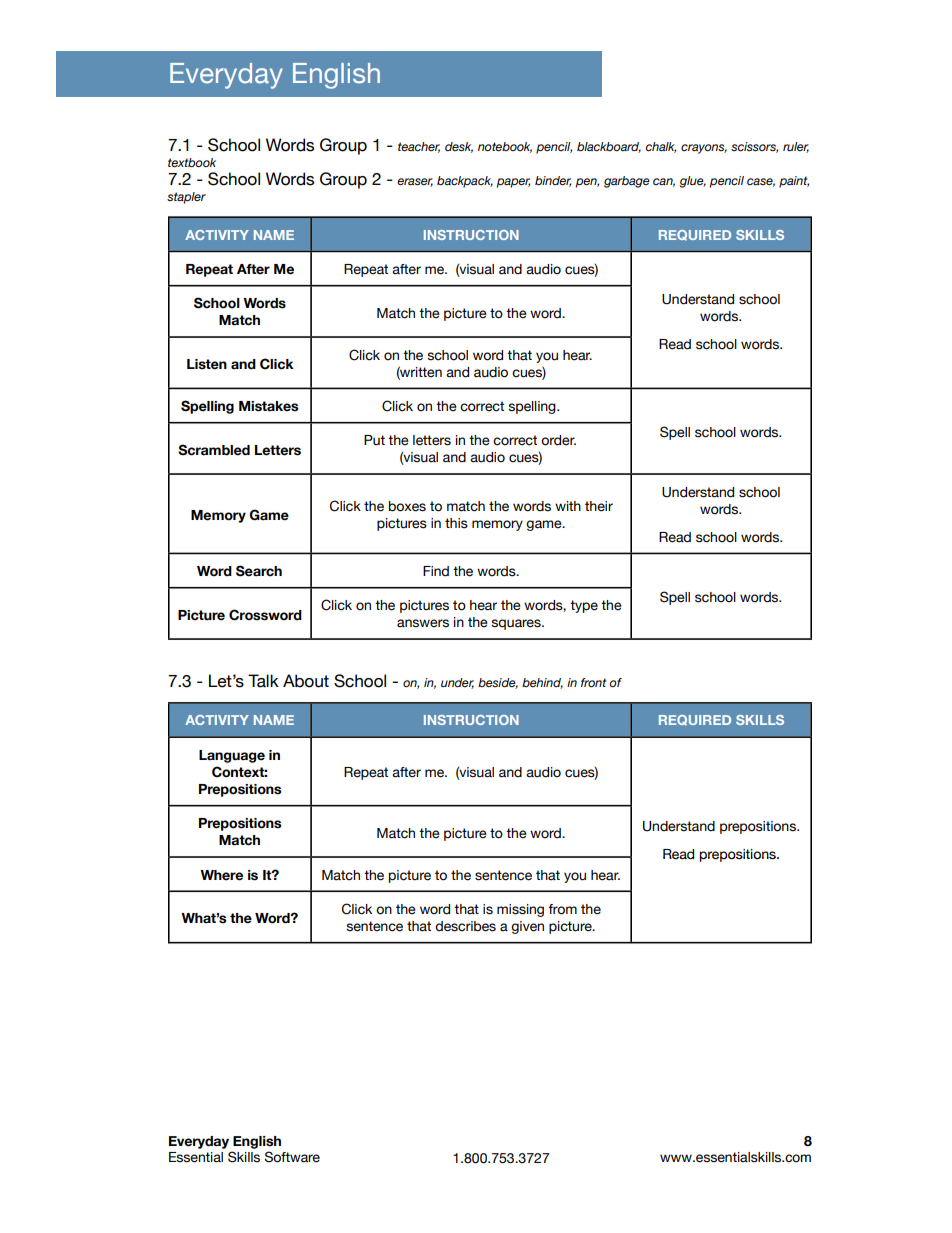 The image size is (952, 1233). Describe the element at coordinates (465, 926) in the document. I see `describes` at that location.
